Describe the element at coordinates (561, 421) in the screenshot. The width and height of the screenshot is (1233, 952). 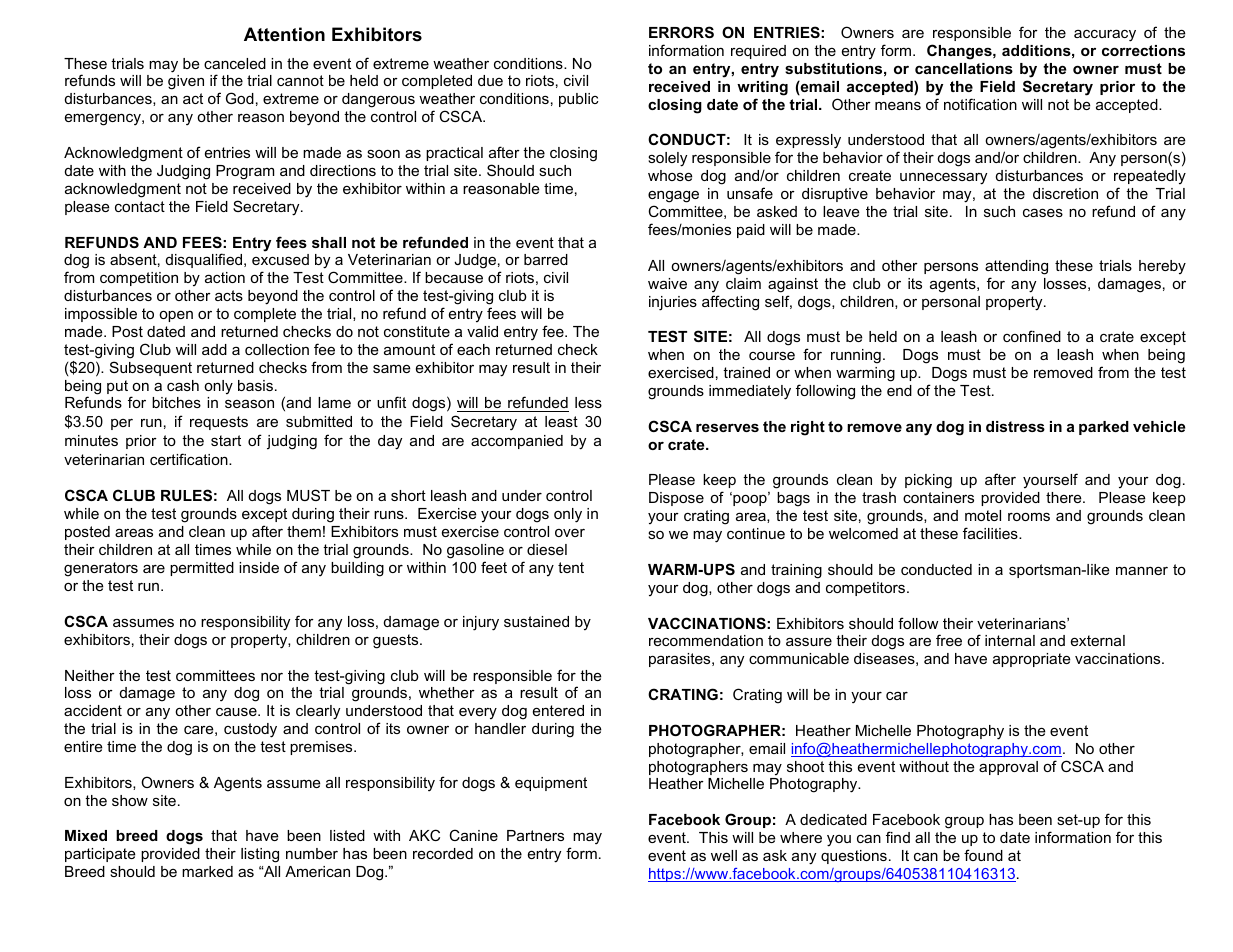
I see `least` at that location.
